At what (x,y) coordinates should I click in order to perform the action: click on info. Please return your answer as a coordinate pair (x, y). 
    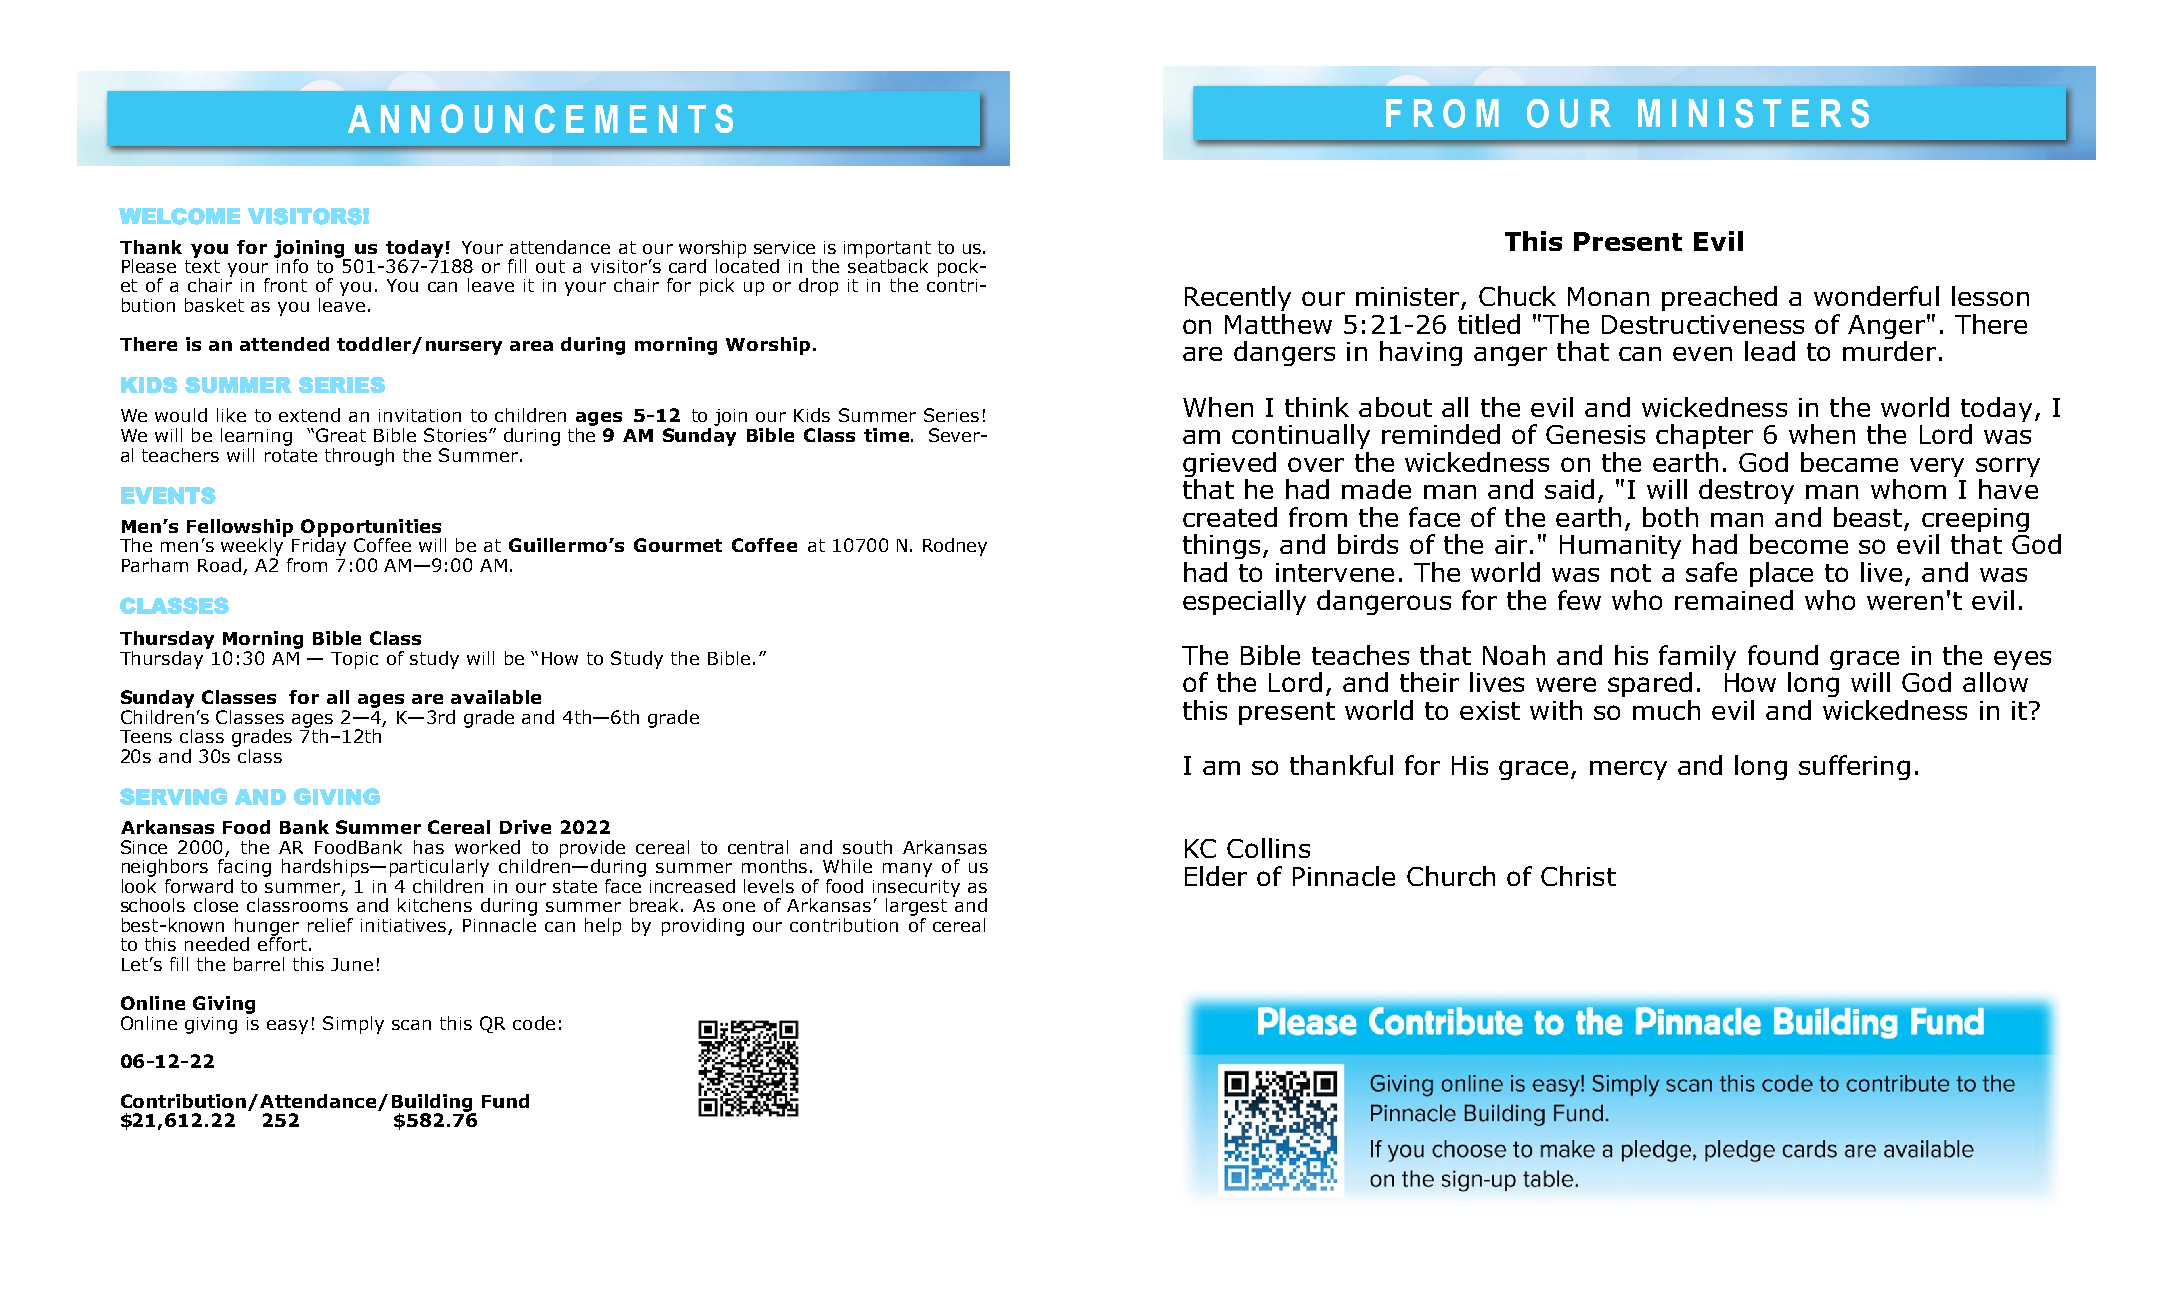
    Looking at the image, I should click on (291, 264).
